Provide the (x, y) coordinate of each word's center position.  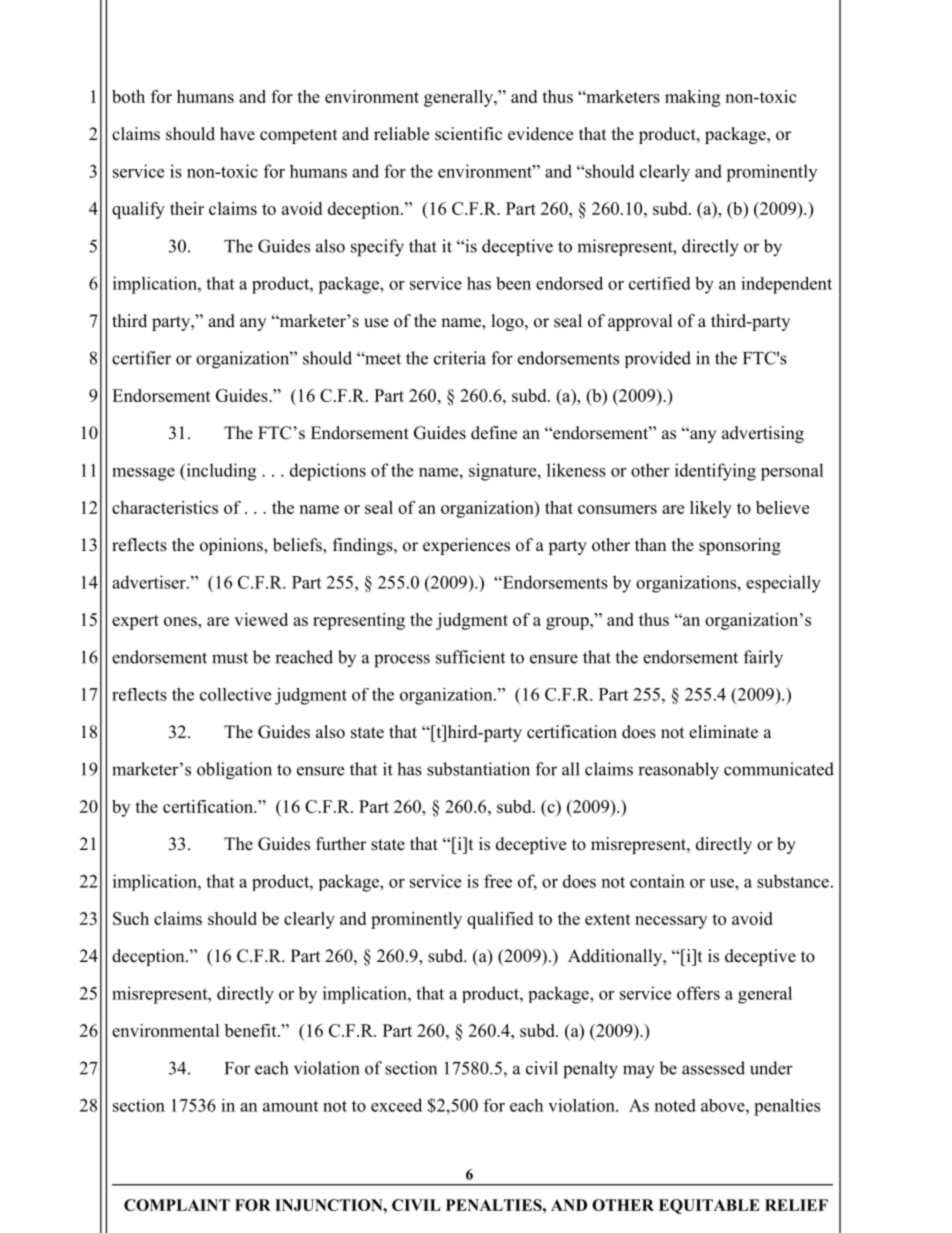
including (220, 472)
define (494, 433)
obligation (234, 771)
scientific (468, 134)
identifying (715, 472)
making (692, 98)
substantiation (478, 769)
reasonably (678, 771)
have (237, 134)
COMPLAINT (177, 1205)
